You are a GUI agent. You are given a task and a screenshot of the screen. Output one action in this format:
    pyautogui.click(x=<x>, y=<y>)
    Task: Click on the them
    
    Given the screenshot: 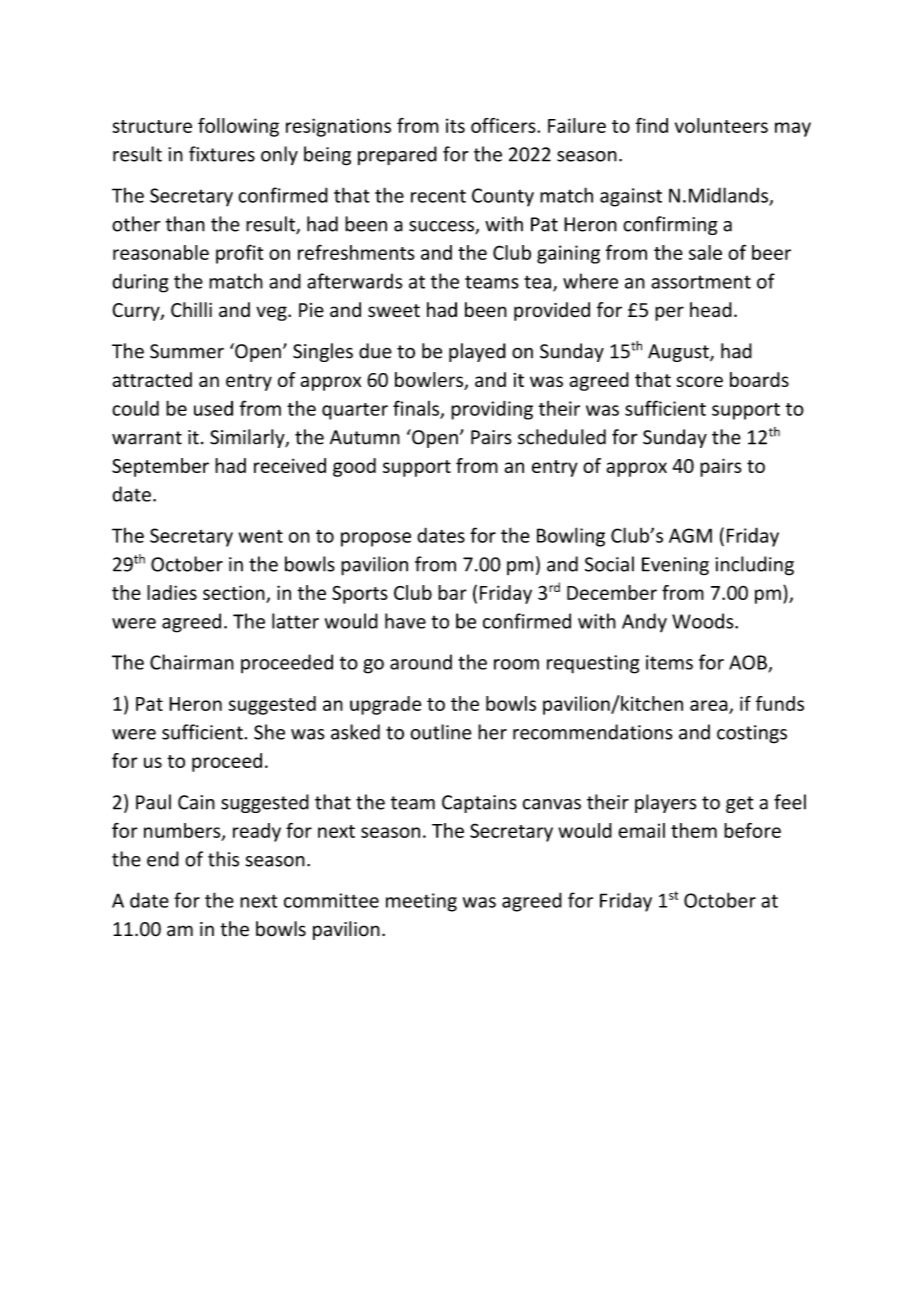 What is the action you would take?
    pyautogui.click(x=694, y=830)
